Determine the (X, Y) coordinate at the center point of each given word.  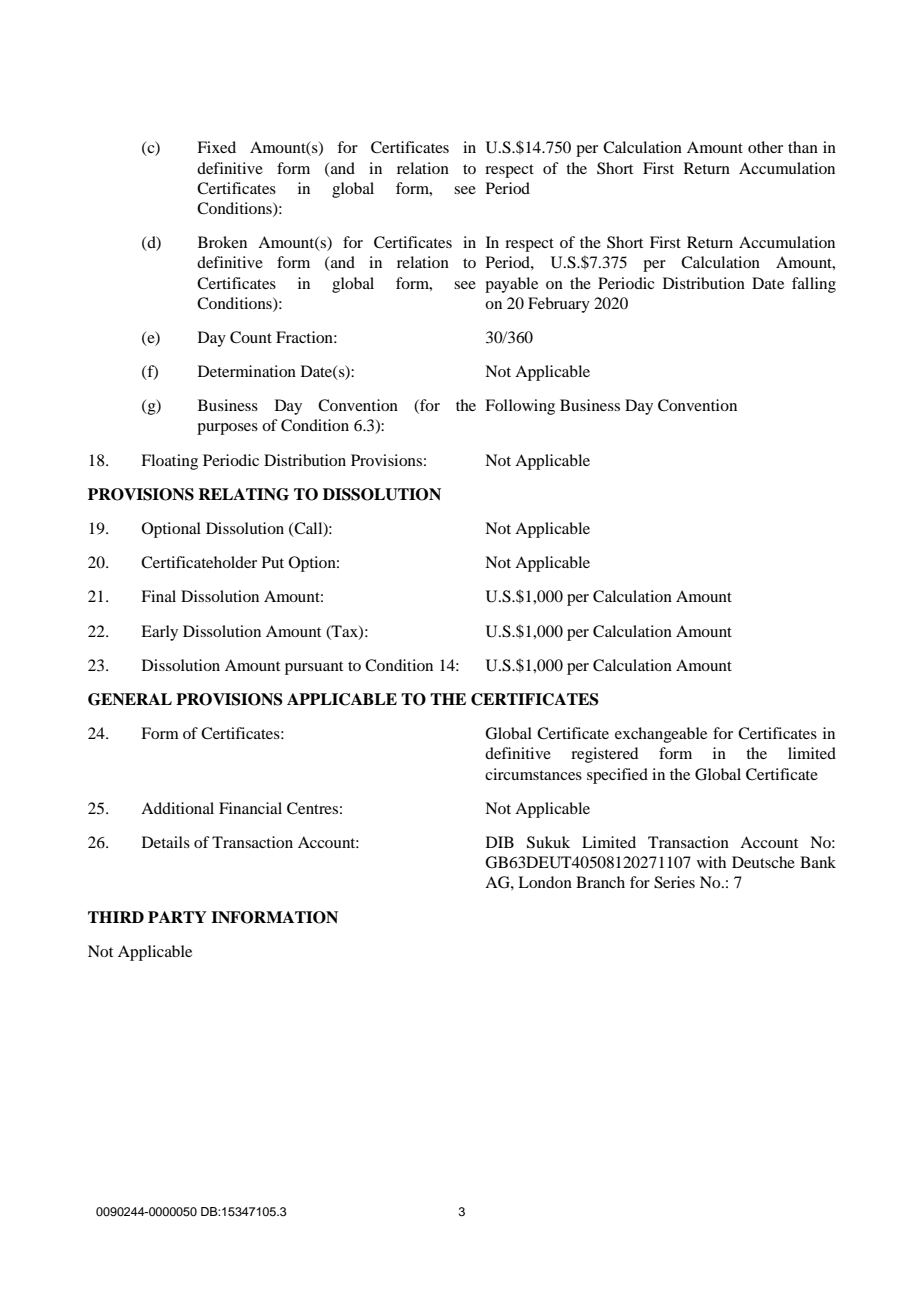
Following (520, 407)
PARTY (177, 917)
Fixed (216, 147)
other (765, 147)
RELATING (243, 494)
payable (511, 285)
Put (273, 562)
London (545, 882)
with (711, 862)
